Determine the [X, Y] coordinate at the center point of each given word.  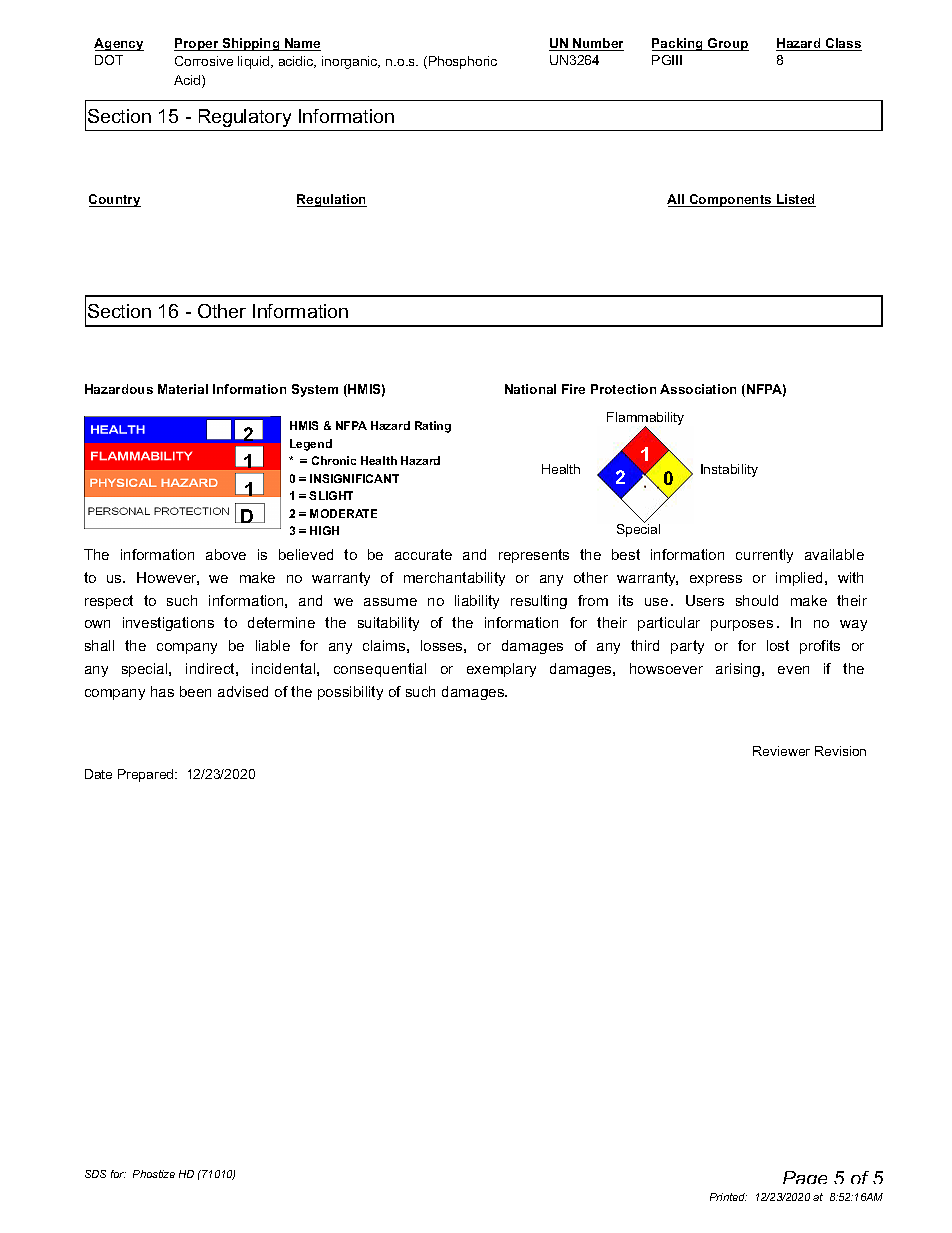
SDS [95, 1174]
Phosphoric [463, 62]
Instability [729, 470]
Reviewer [781, 751]
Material [183, 389]
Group [727, 44]
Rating [433, 427]
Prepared [147, 775]
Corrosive [204, 61]
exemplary [501, 670]
